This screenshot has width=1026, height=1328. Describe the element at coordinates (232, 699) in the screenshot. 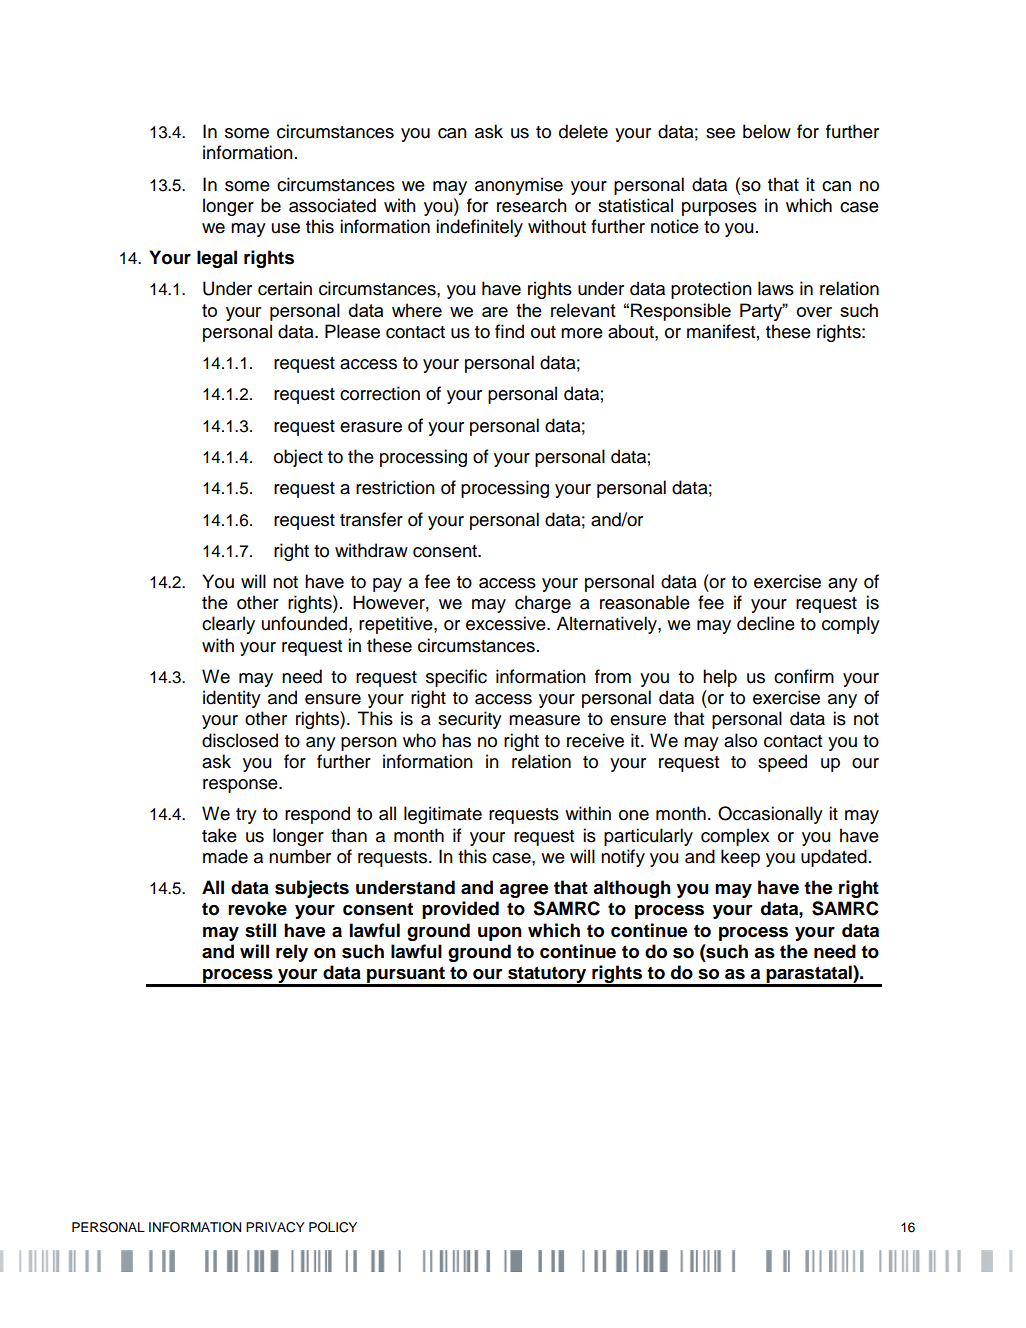

I see `identity` at that location.
